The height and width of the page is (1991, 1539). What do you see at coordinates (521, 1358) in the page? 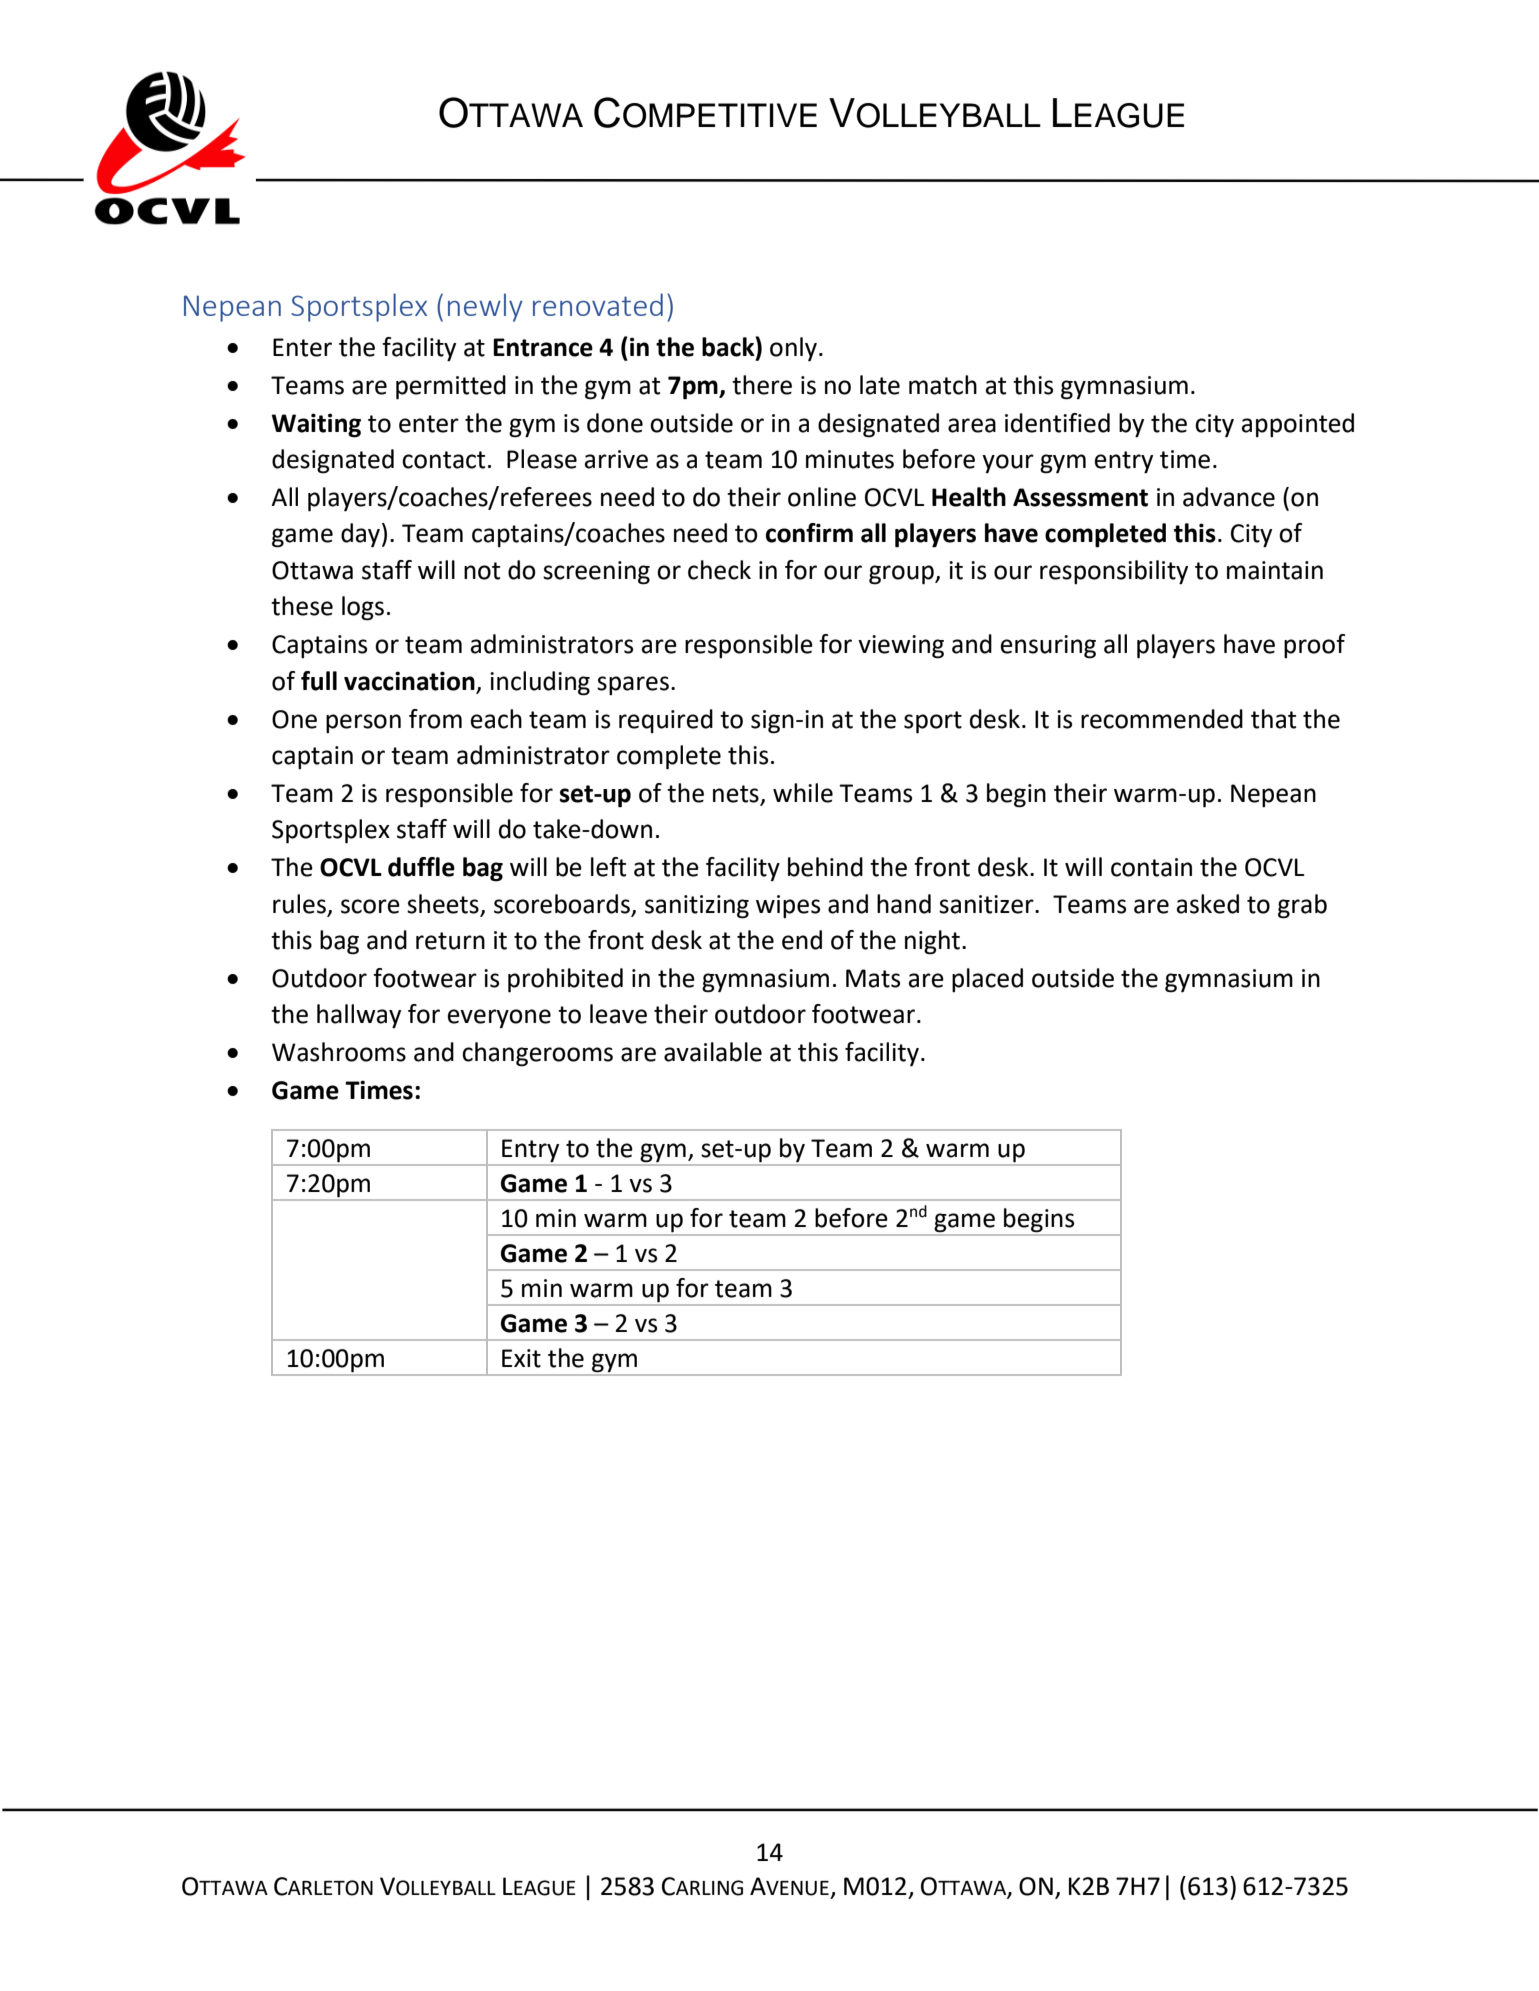
I see `Exit` at bounding box center [521, 1358].
